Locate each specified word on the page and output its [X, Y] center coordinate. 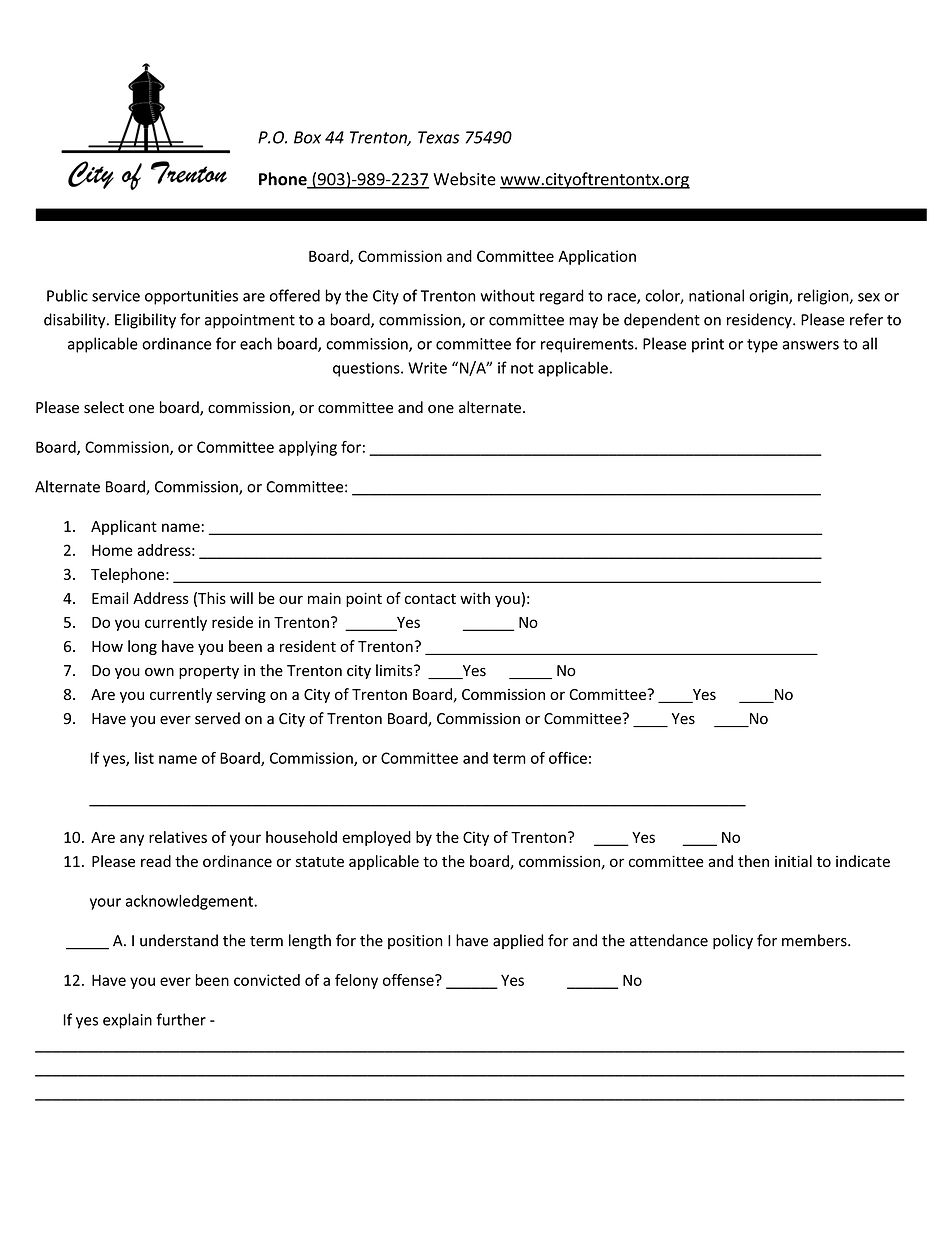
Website [464, 179]
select [104, 407]
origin [769, 297]
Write [427, 368]
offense [409, 980]
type [762, 346]
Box [307, 137]
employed [376, 838]
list [144, 758]
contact [430, 599]
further [181, 1019]
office [568, 758]
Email [110, 598]
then [753, 861]
